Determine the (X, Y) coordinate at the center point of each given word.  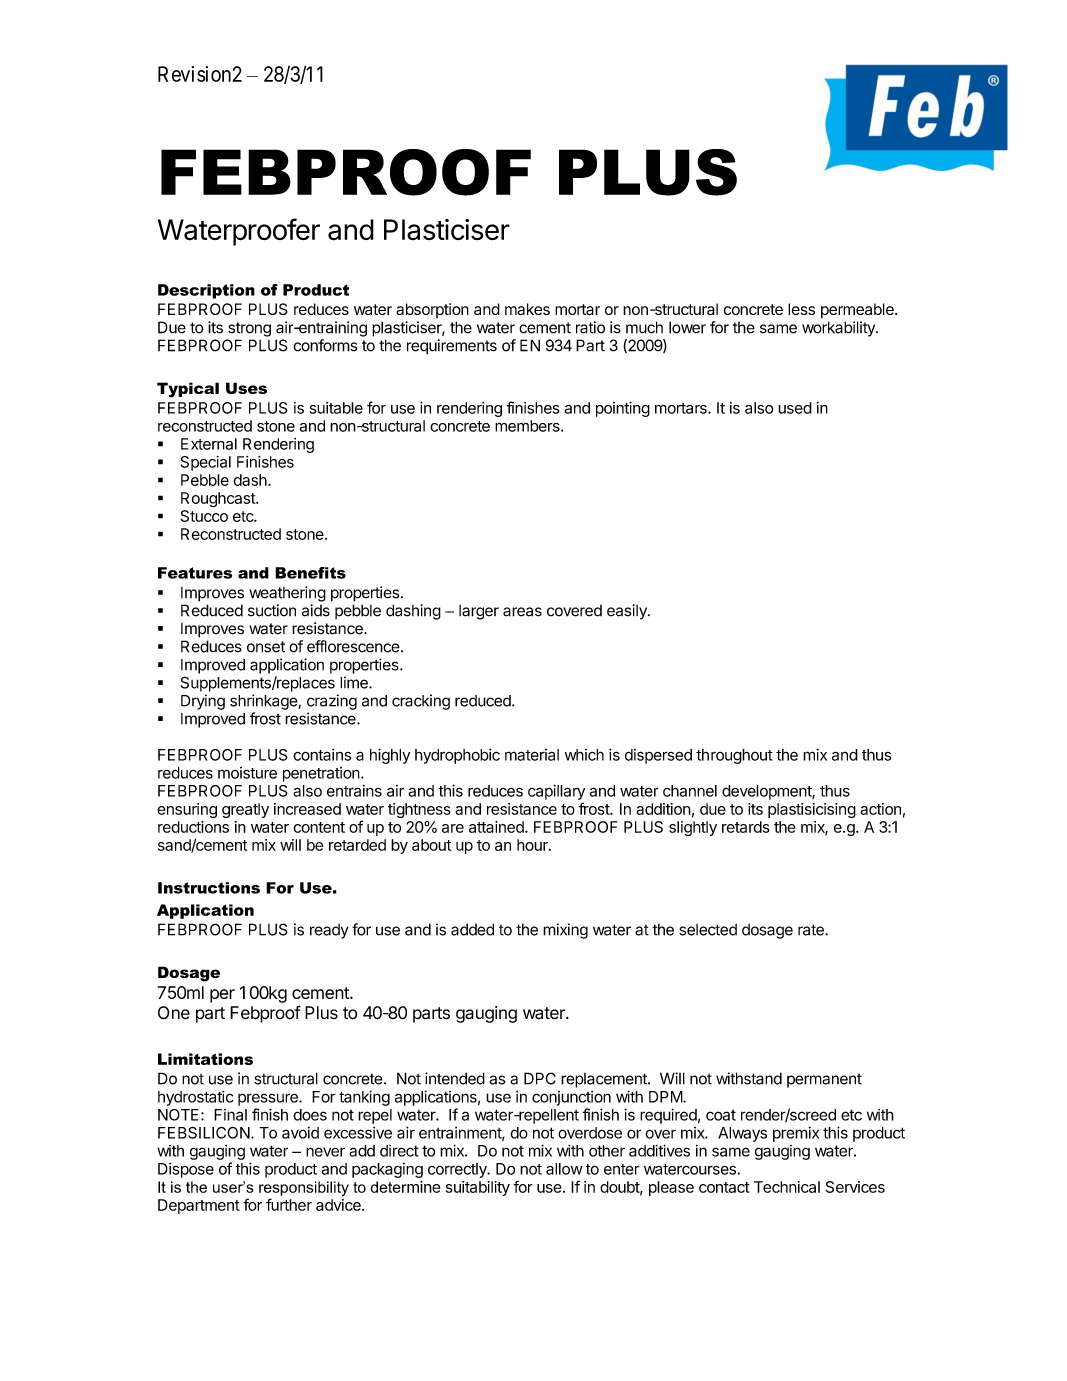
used (795, 408)
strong (249, 329)
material (532, 755)
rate (812, 930)
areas (522, 612)
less (801, 309)
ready (329, 931)
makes (527, 309)
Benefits (310, 573)
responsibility (304, 1188)
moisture (247, 773)
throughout (734, 756)
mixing (565, 931)
